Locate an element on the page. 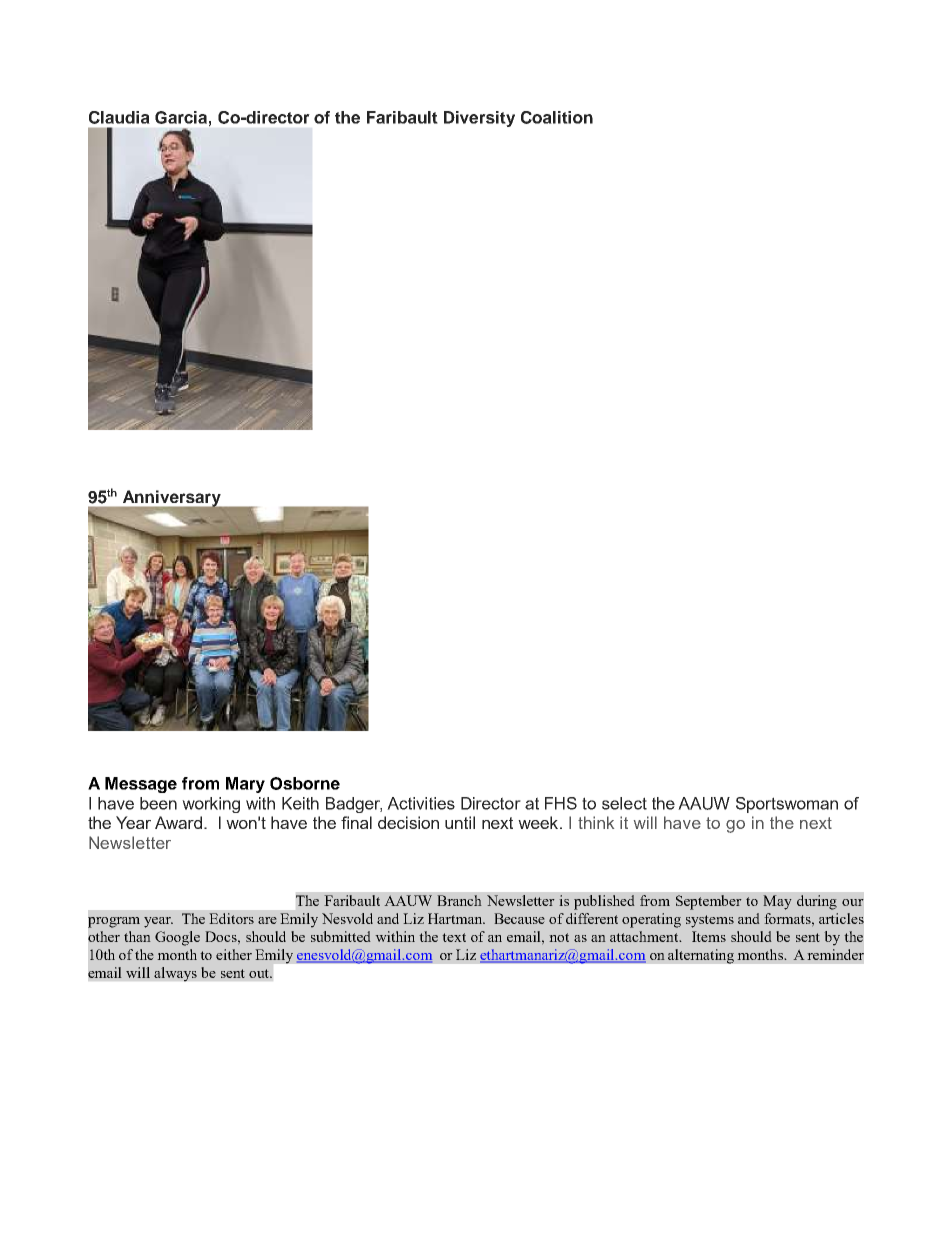  Diversity is located at coordinates (479, 119).
